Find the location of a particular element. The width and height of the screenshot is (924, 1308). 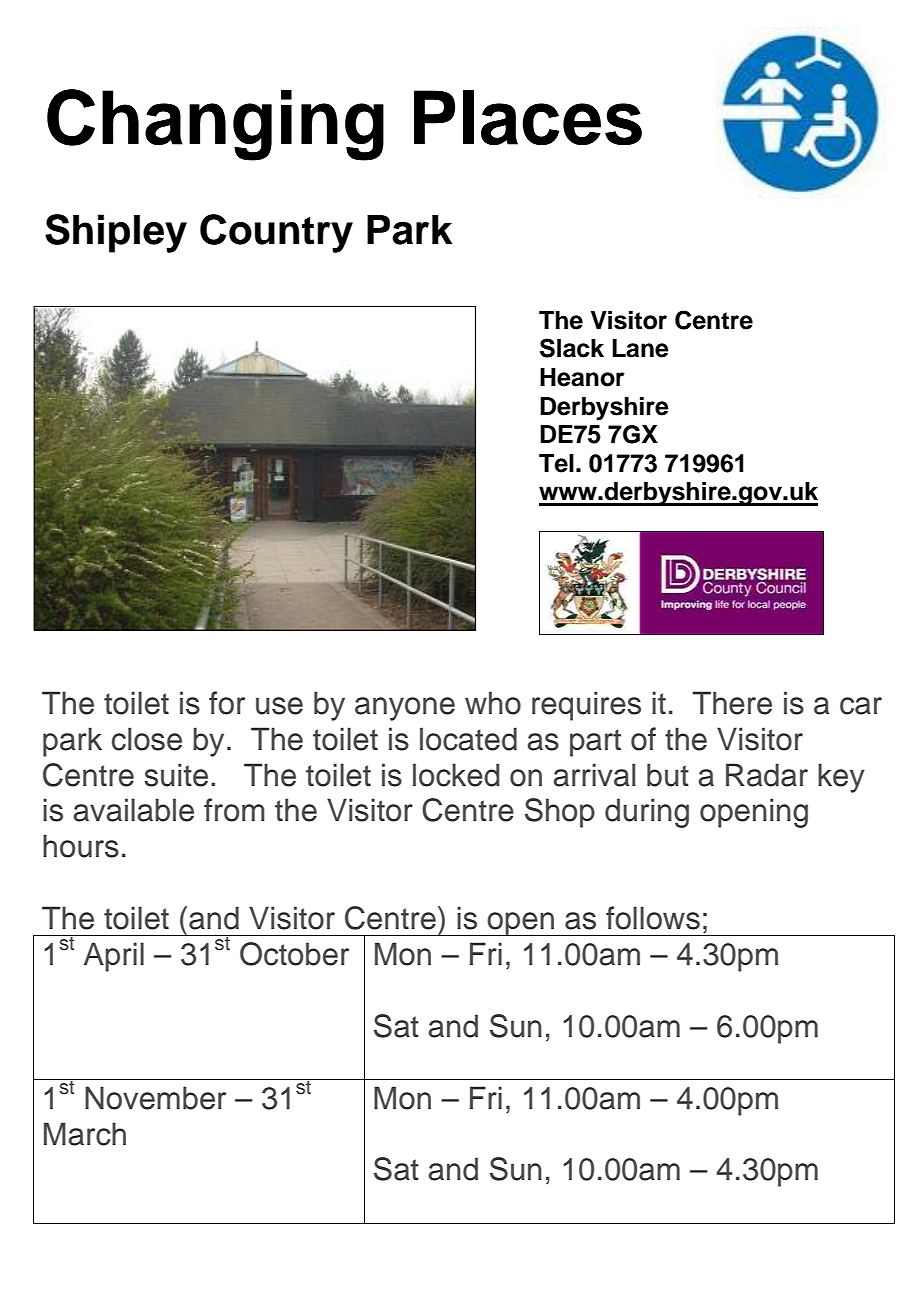

Lane is located at coordinates (640, 348).
